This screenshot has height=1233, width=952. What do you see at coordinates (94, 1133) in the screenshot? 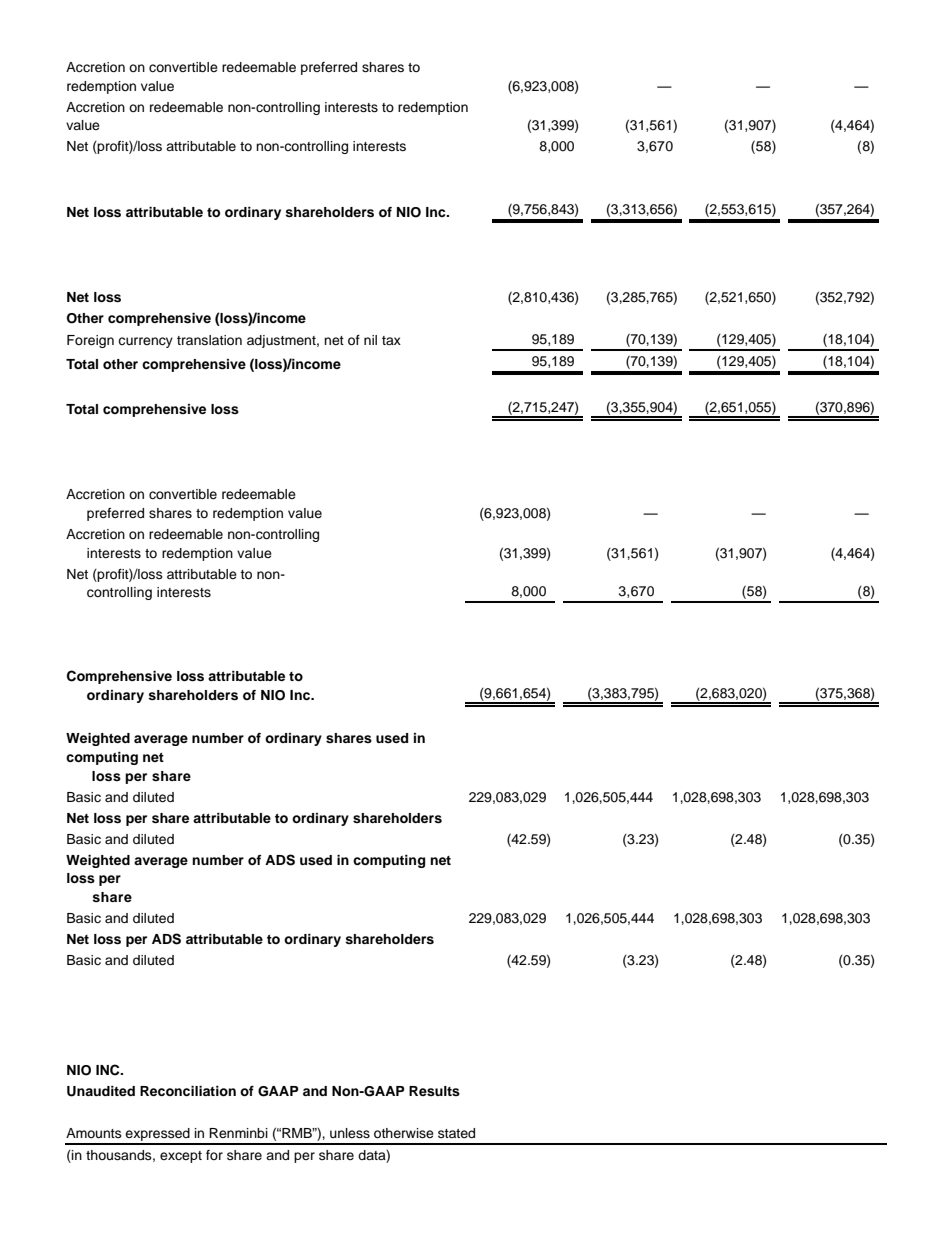
I see `Amounts` at bounding box center [94, 1133].
